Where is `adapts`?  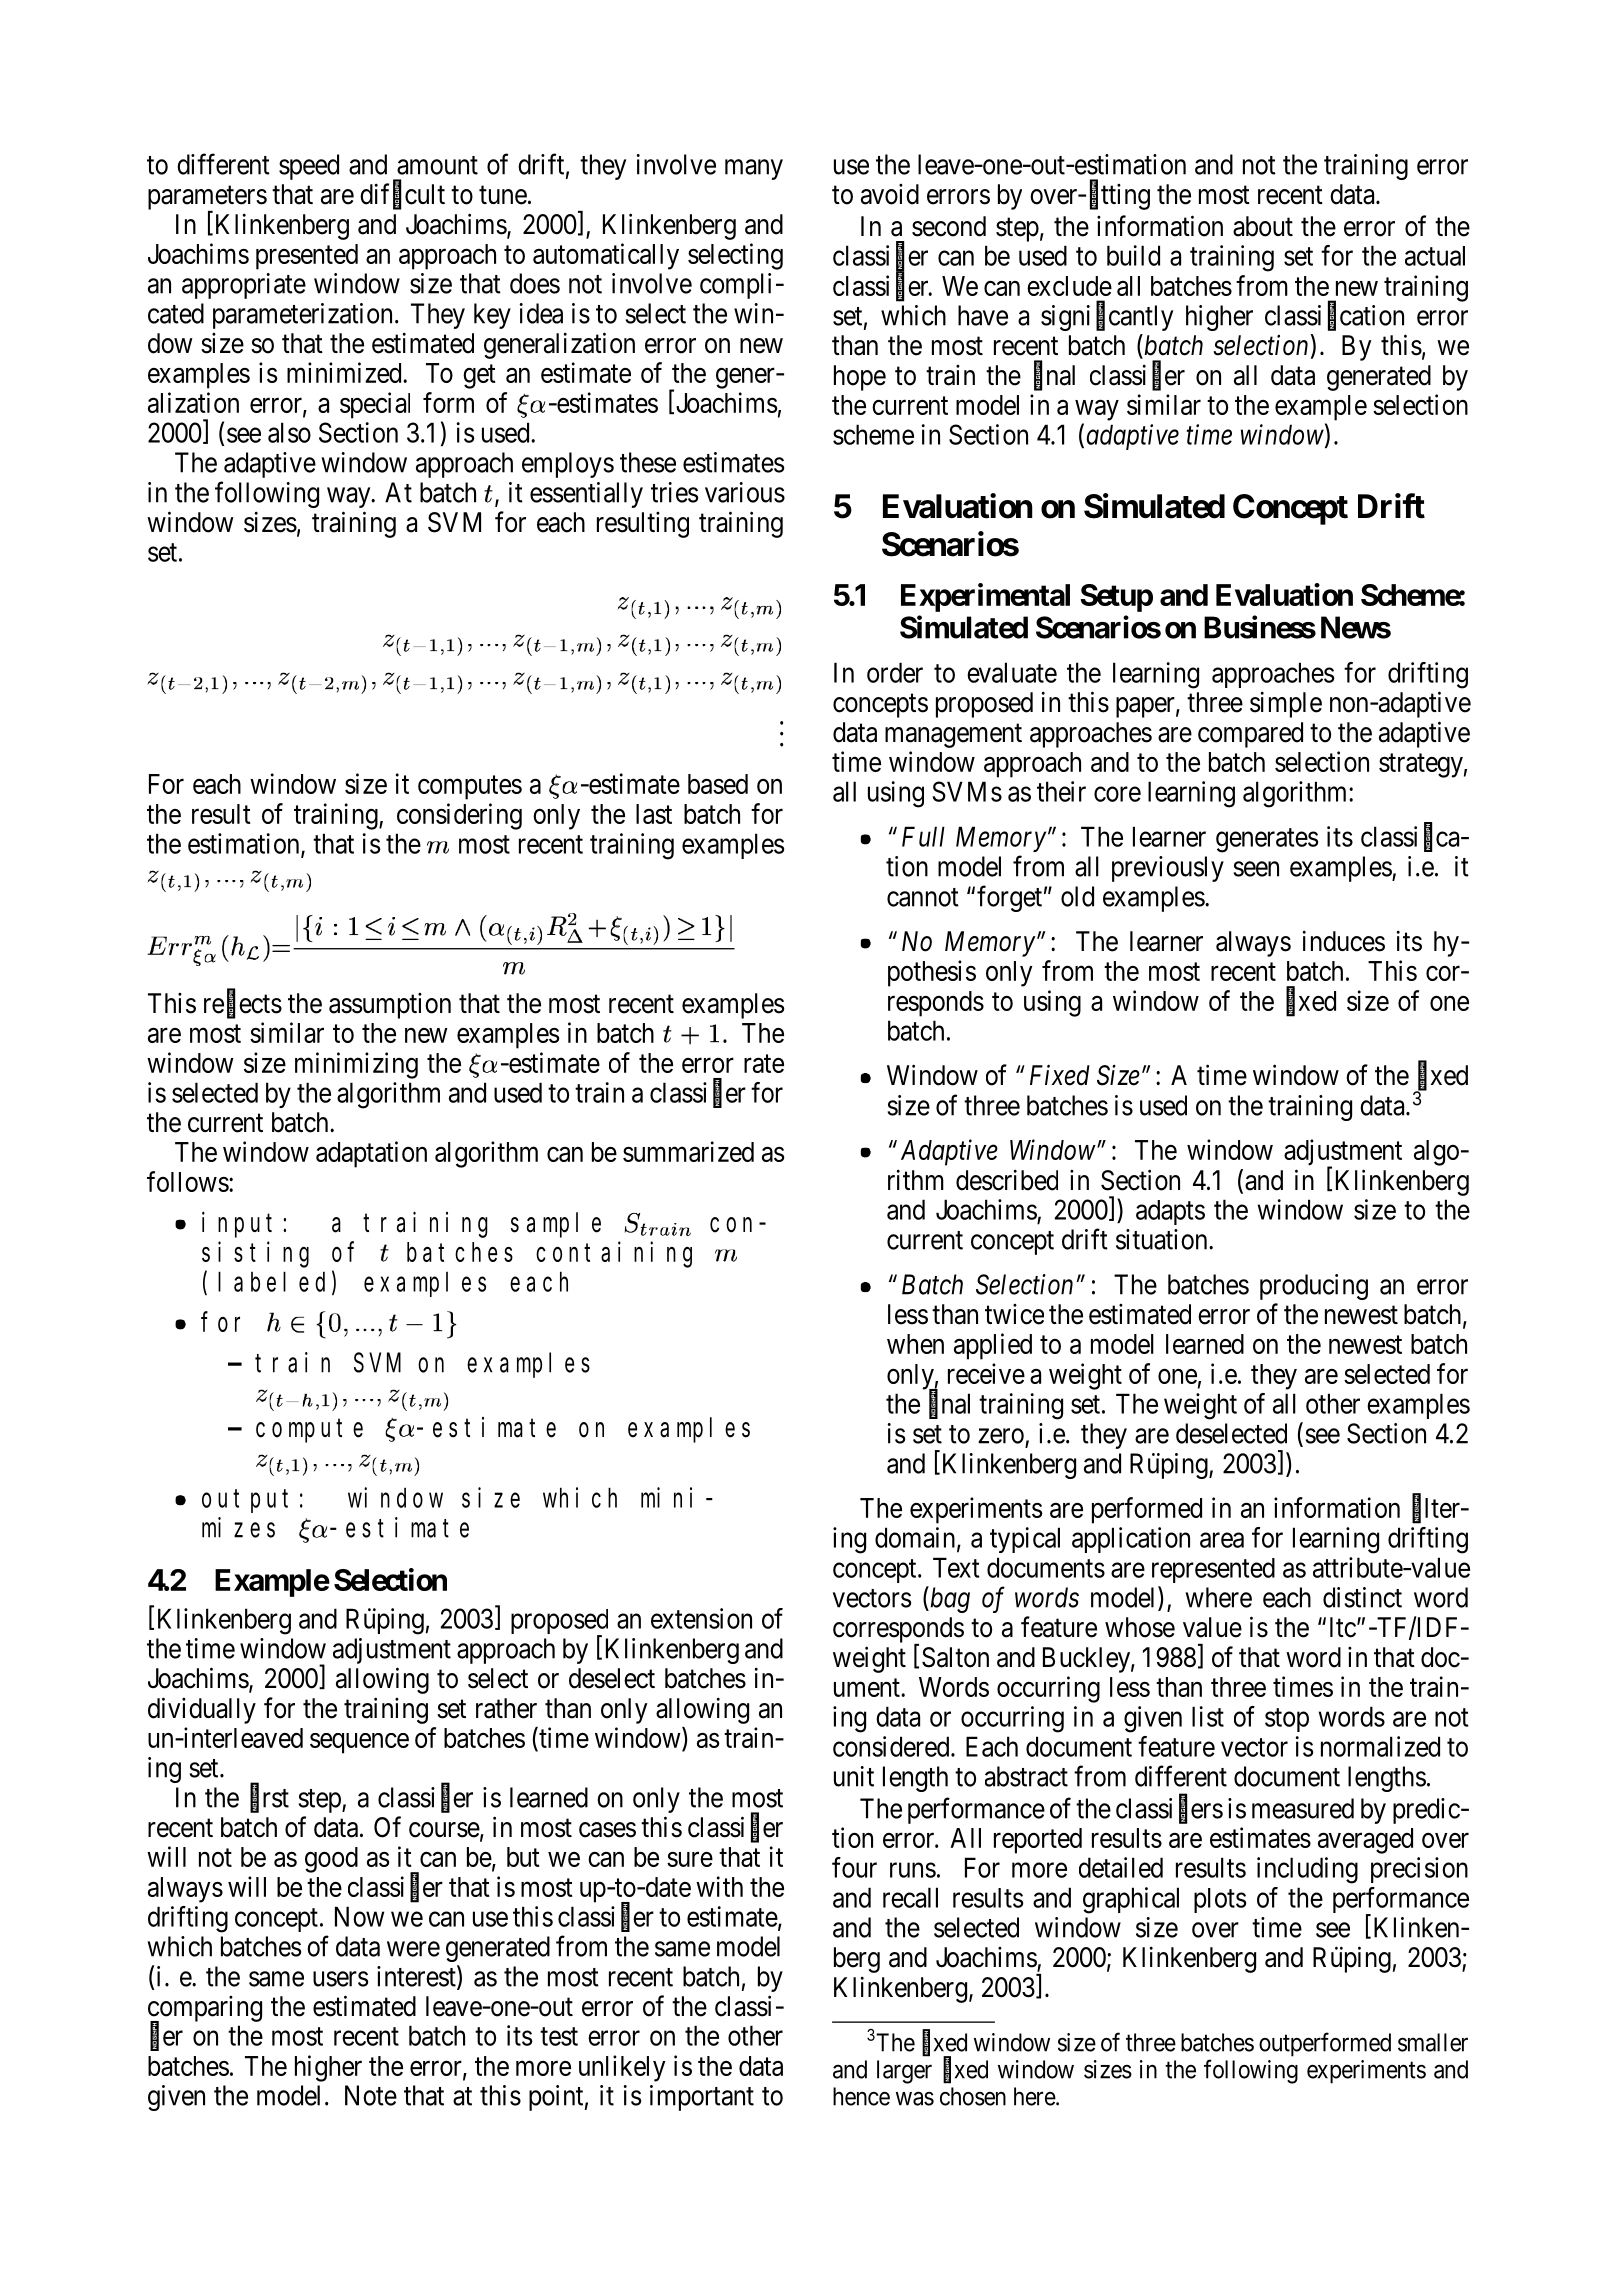 adapts is located at coordinates (1170, 1212).
